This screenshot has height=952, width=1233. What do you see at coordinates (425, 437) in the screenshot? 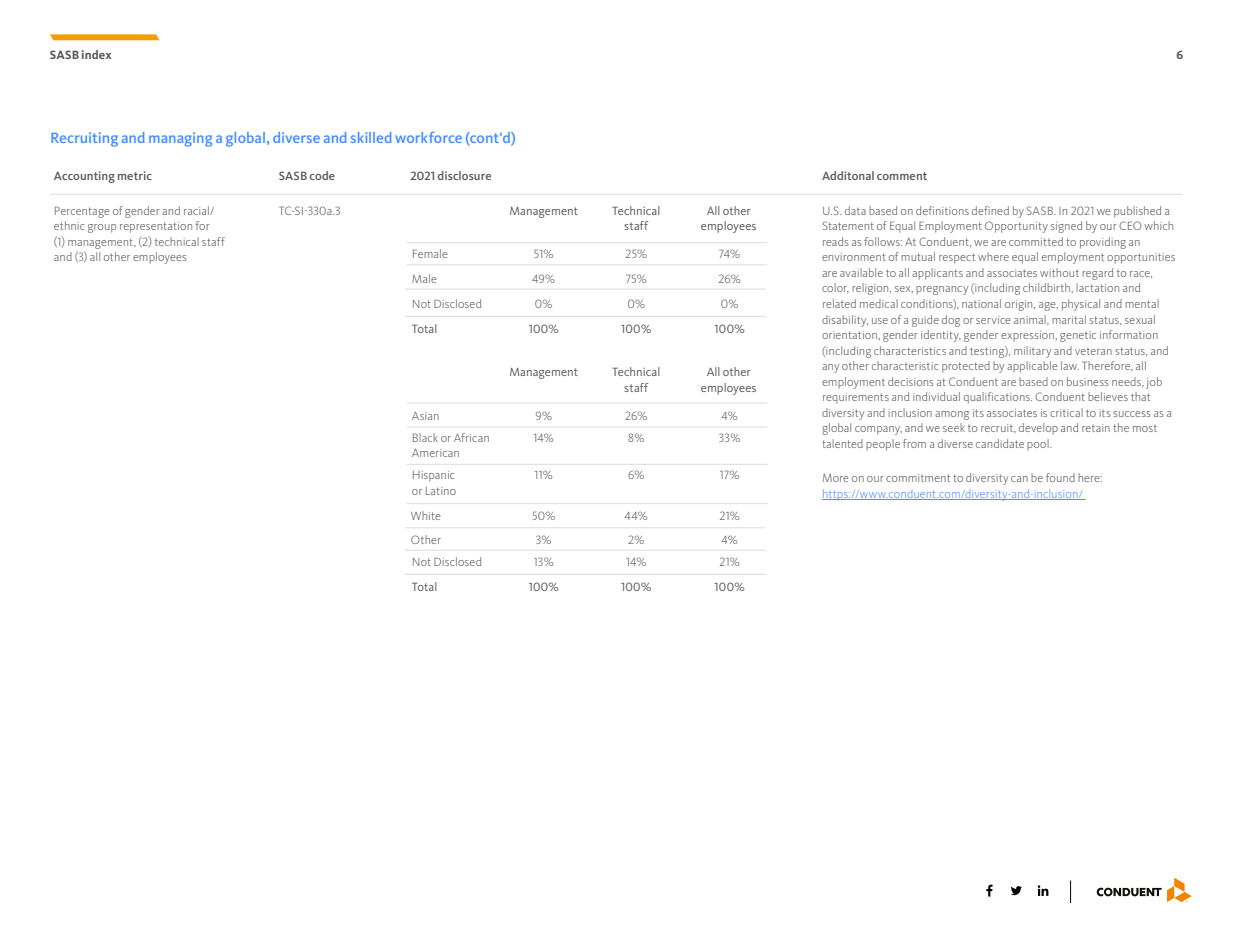
I see `Black` at bounding box center [425, 437].
